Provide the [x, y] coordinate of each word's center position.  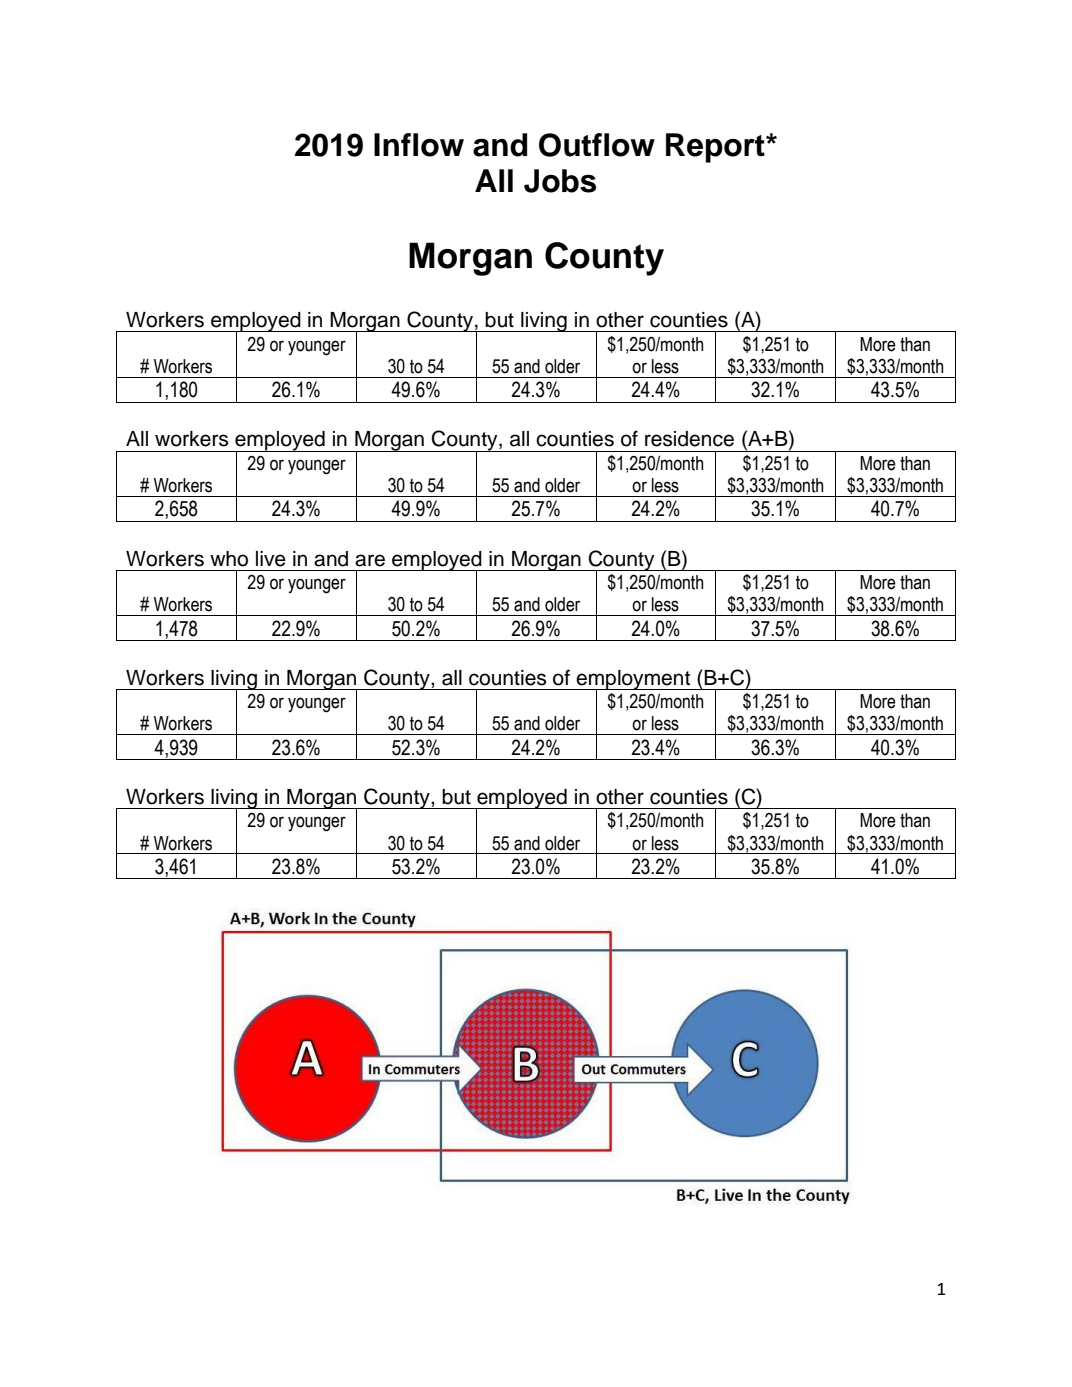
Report [716, 148]
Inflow [419, 145]
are [370, 560]
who [229, 559]
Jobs [560, 181]
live [271, 559]
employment [634, 681]
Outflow [597, 145]
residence [689, 439]
